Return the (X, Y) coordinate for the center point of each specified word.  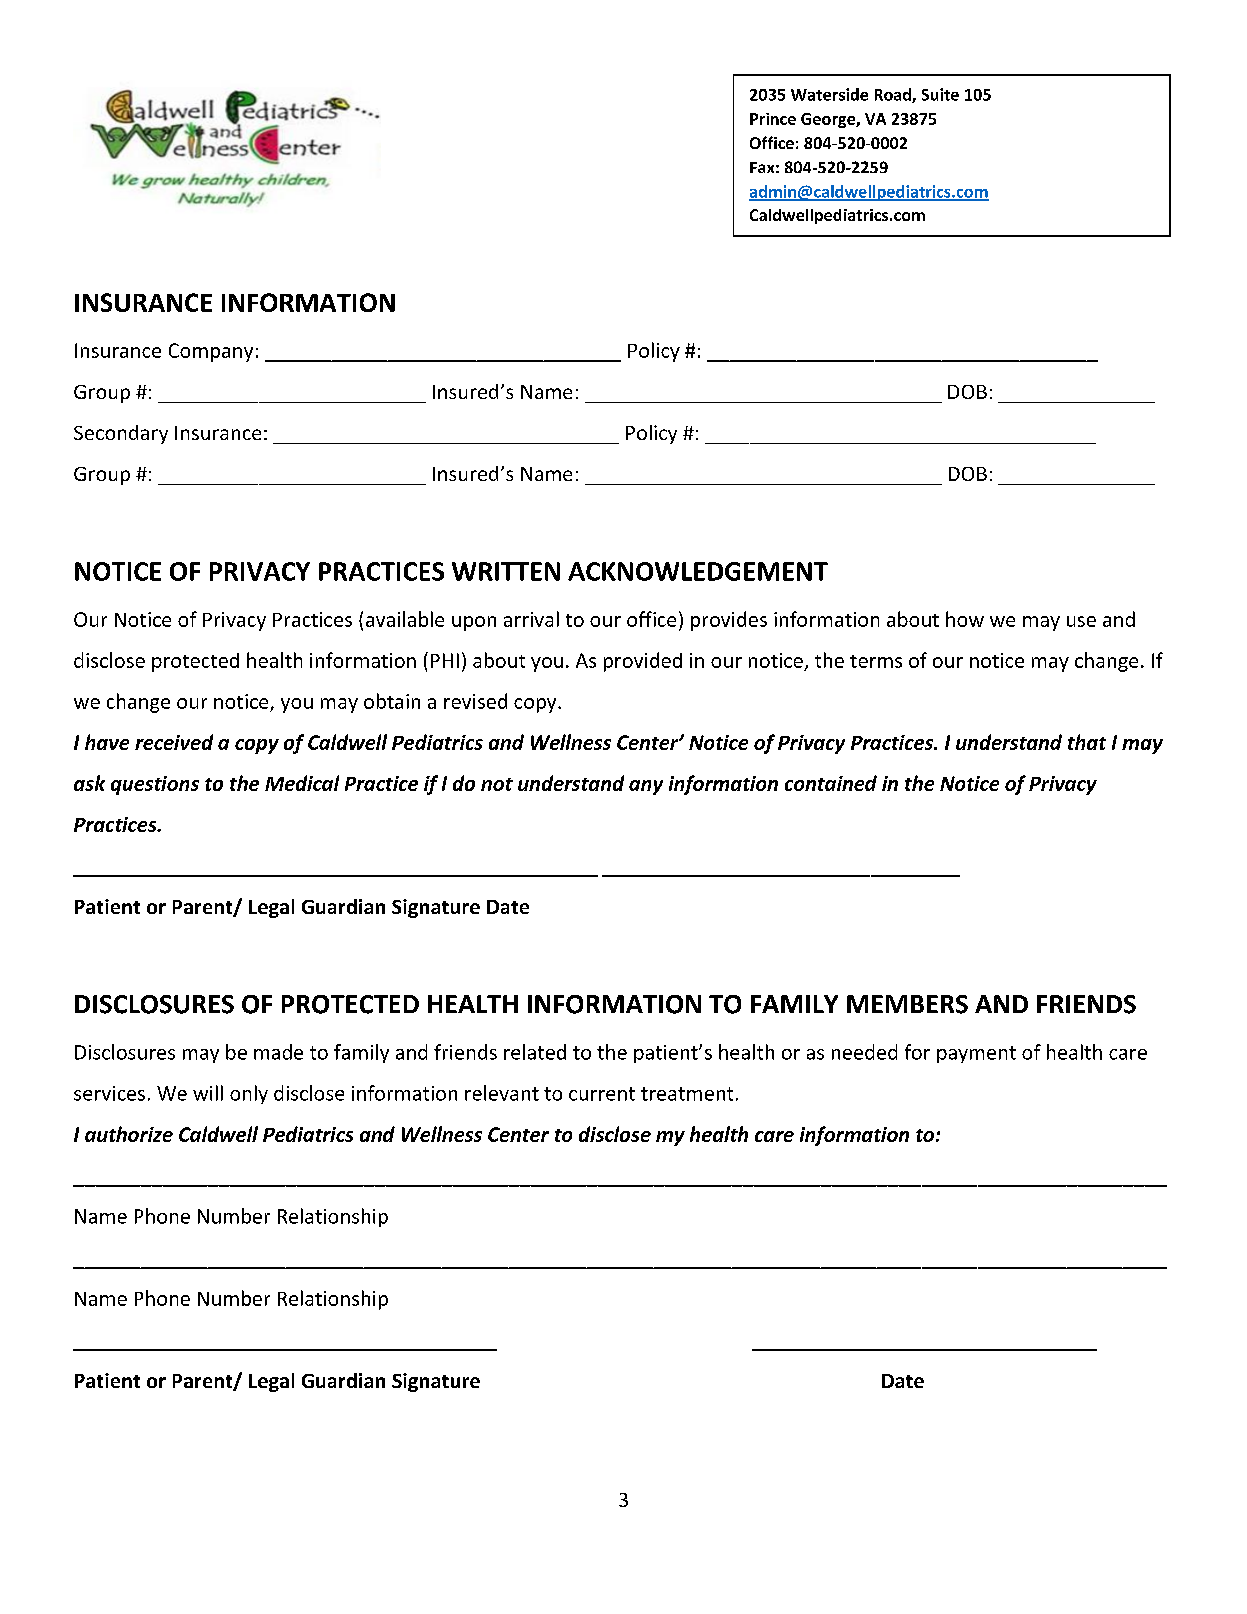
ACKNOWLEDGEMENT (698, 571)
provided (643, 662)
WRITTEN (506, 571)
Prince (773, 119)
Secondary (121, 434)
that (1087, 742)
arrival (531, 619)
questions (155, 785)
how (965, 619)
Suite (940, 94)
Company (211, 352)
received (174, 742)
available (405, 619)
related (535, 1052)
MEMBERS (907, 1004)
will (208, 1093)
